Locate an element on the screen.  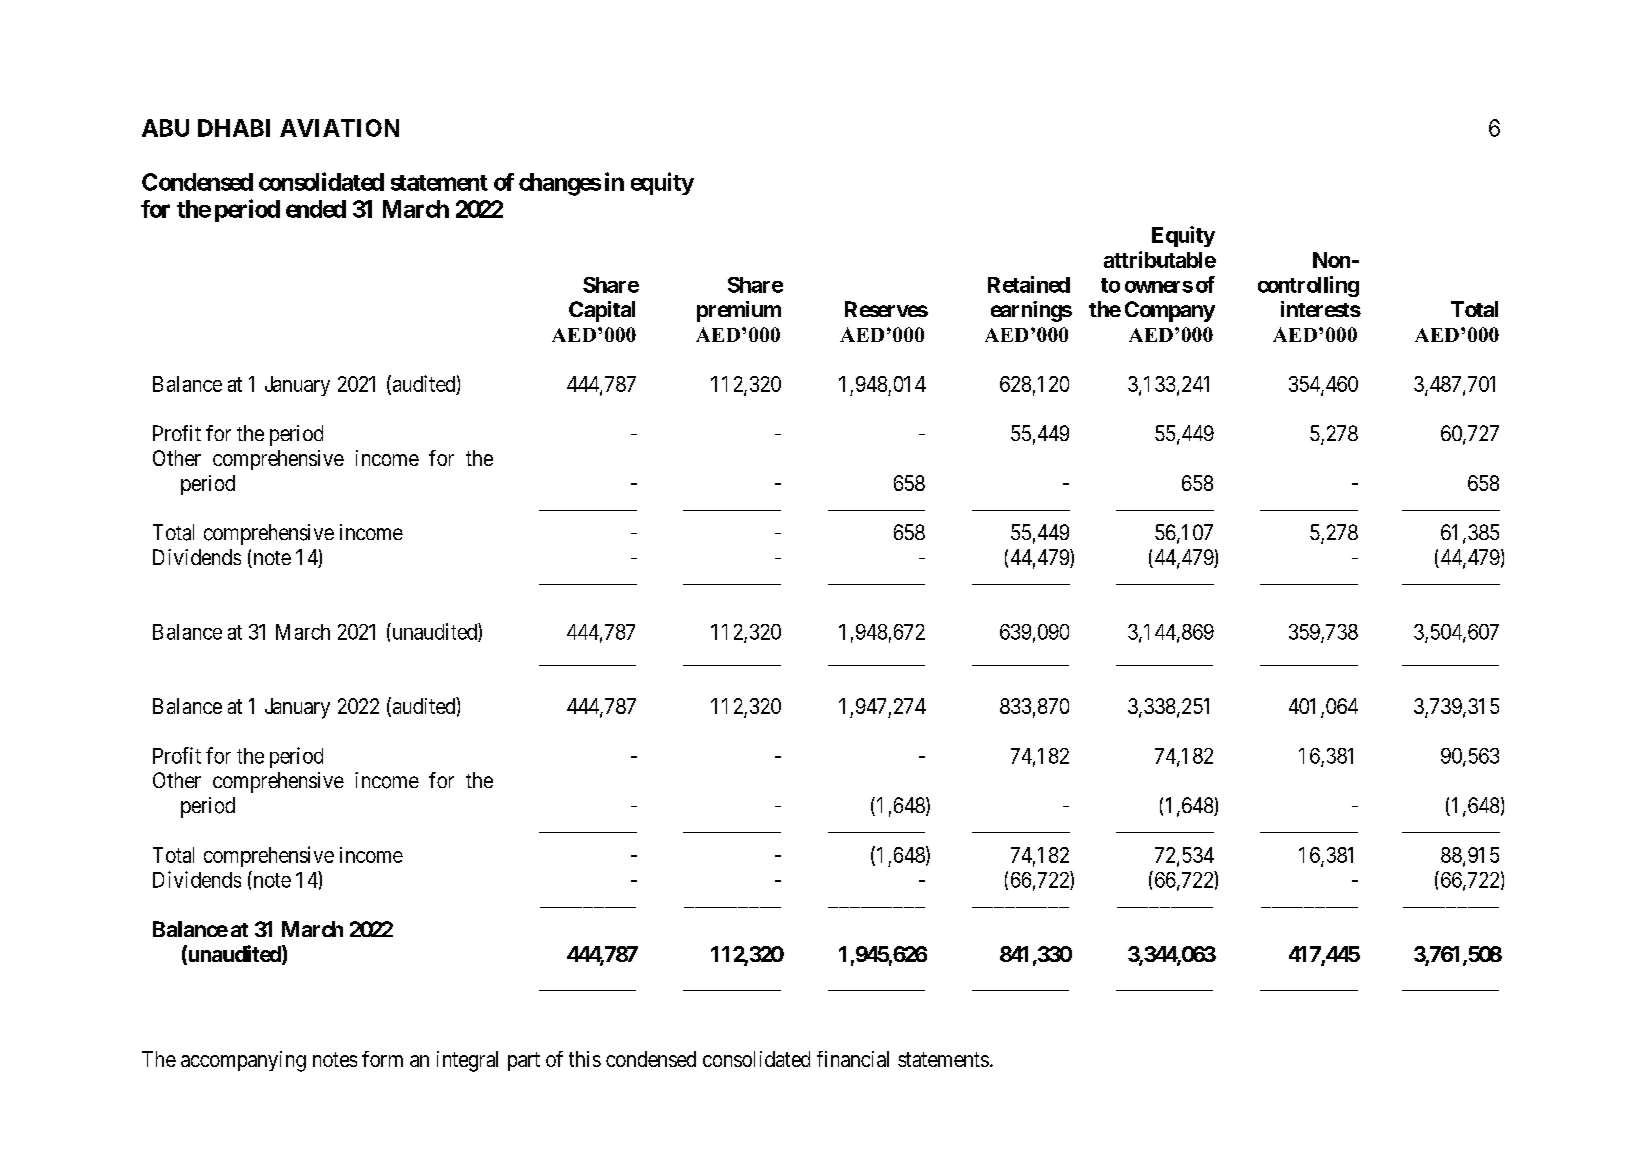
financial is located at coordinates (853, 1059).
